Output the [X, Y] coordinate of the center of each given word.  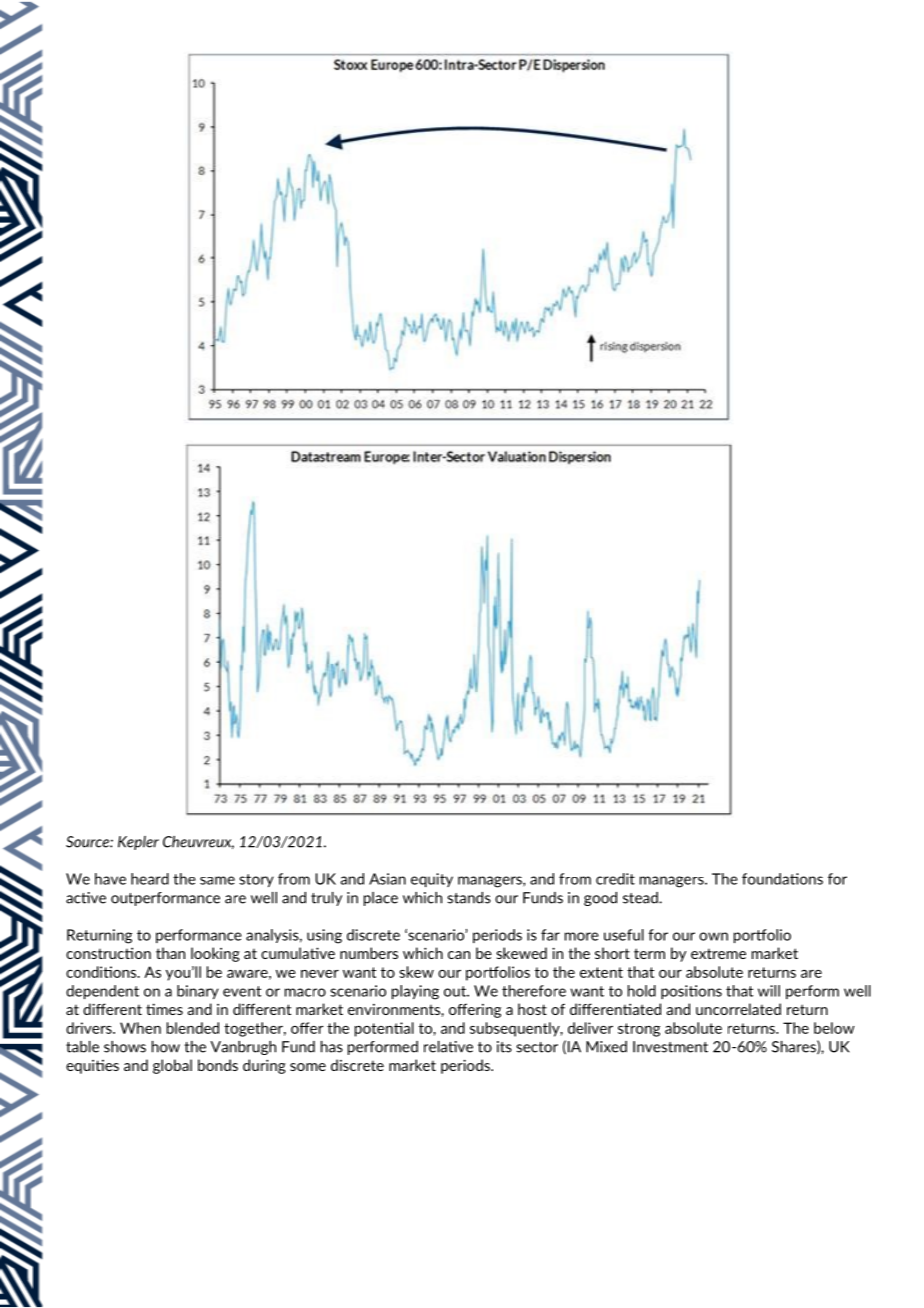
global [172, 1066]
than [170, 953]
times [164, 1009]
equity [432, 880]
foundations [782, 879]
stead [641, 898]
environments [395, 1010]
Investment [670, 1047]
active [86, 898]
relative [448, 1047]
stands [469, 898]
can [459, 955]
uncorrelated [738, 1009]
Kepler [138, 843]
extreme [718, 954]
